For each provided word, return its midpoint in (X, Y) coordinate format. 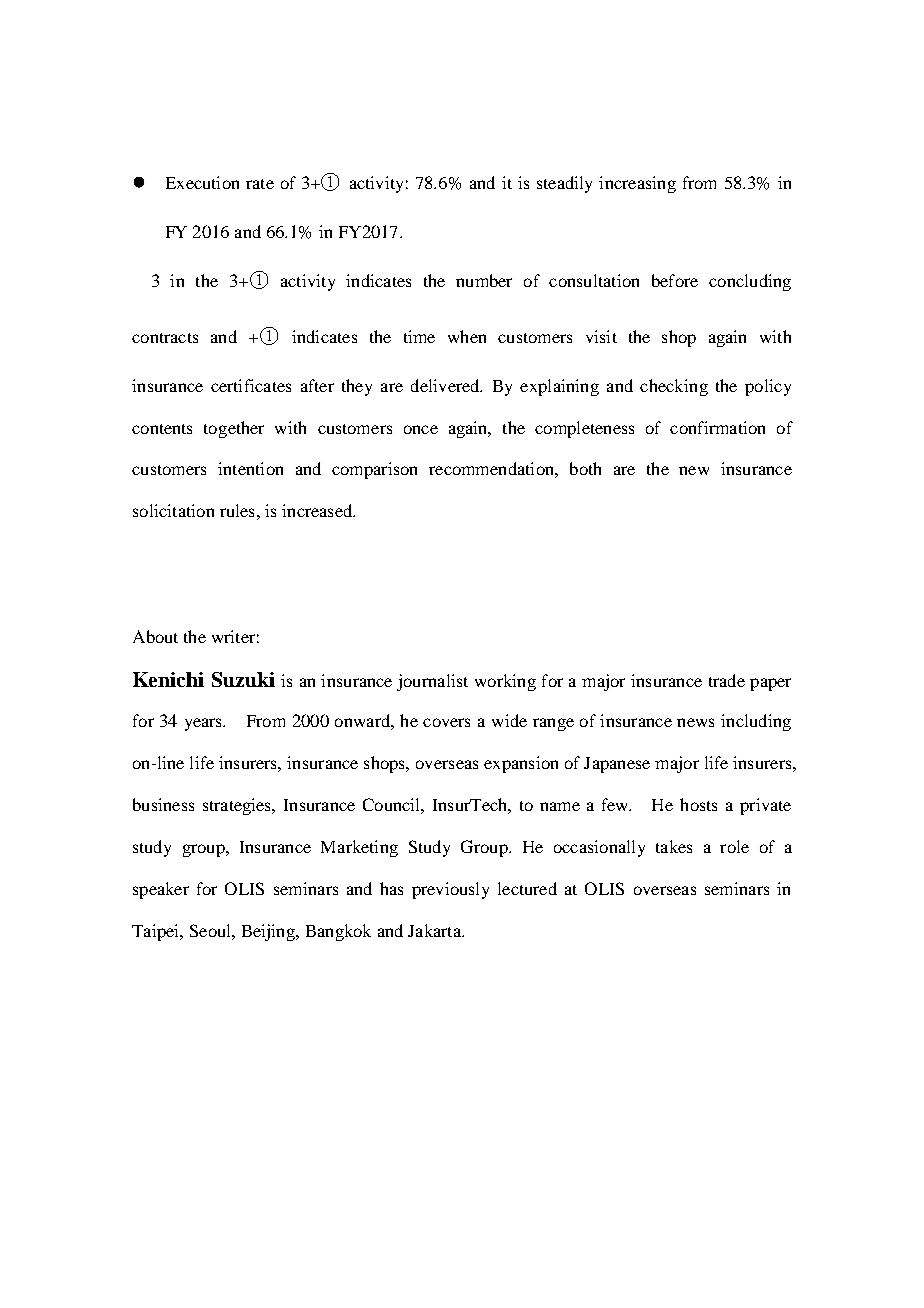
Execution (202, 182)
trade (727, 680)
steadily (564, 184)
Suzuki (243, 679)
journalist (432, 682)
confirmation (717, 427)
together (234, 429)
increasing (637, 184)
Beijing (269, 932)
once (421, 429)
